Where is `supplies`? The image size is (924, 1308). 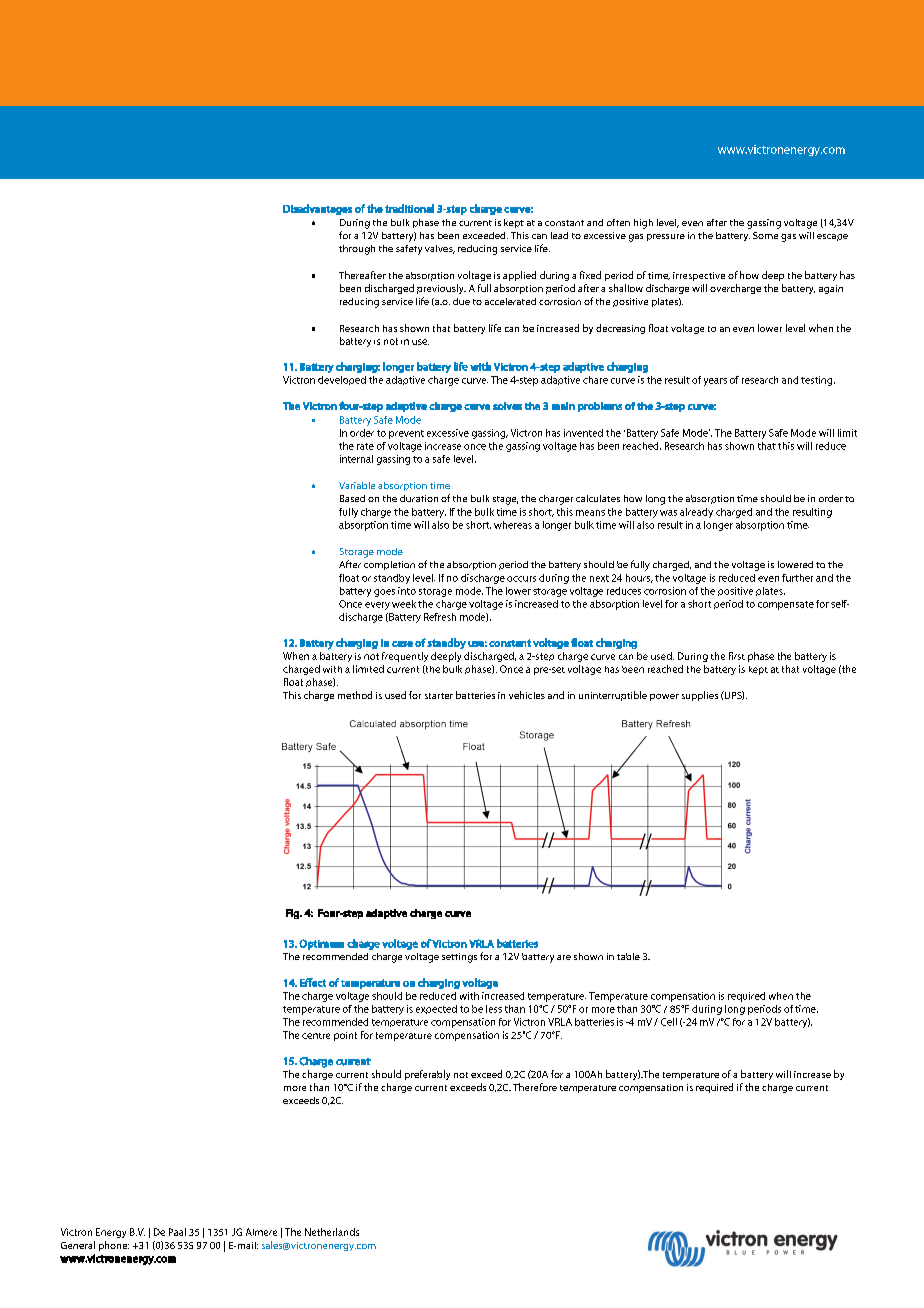 supplies is located at coordinates (700, 696).
